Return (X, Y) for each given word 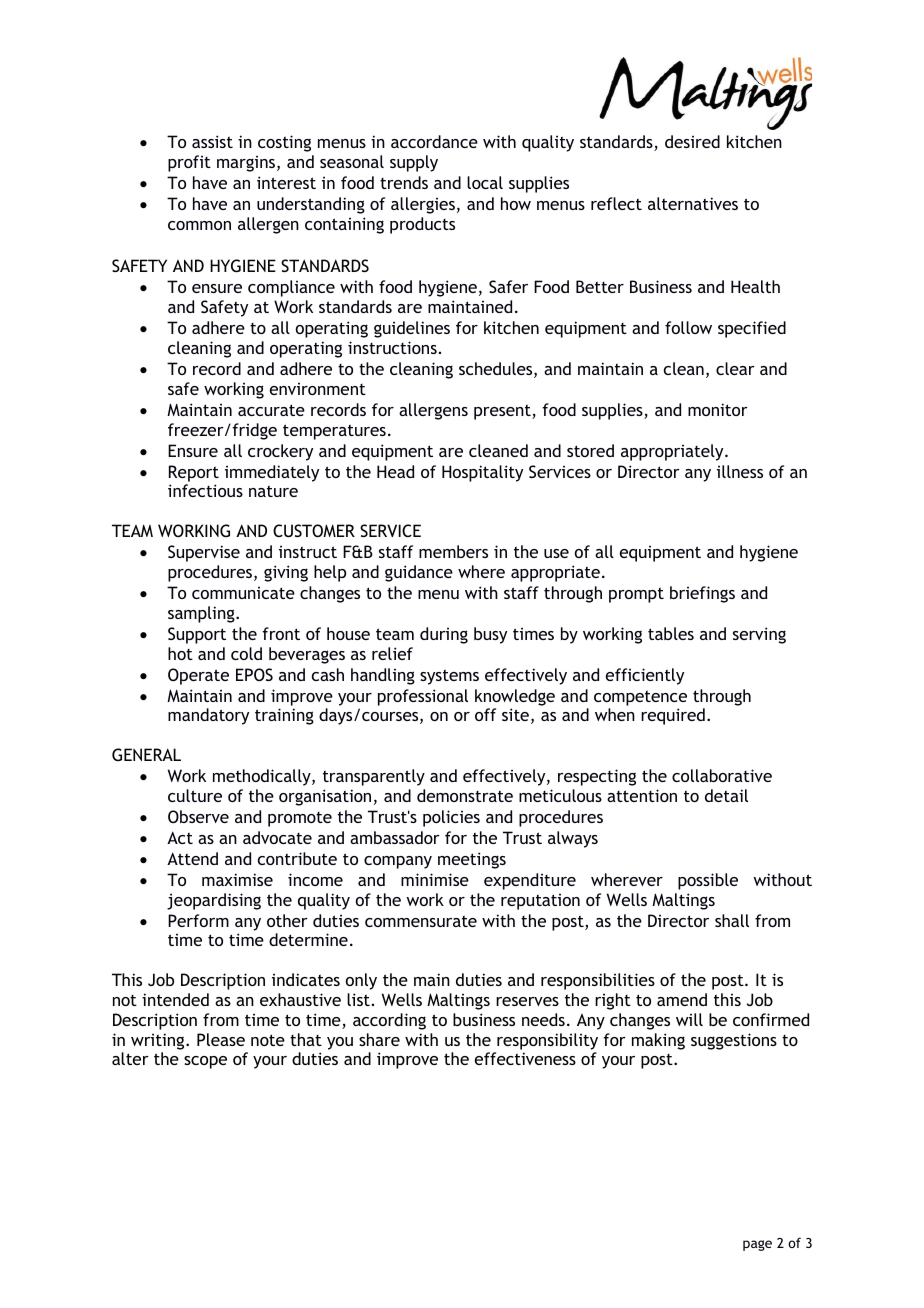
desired (692, 141)
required (673, 716)
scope (205, 1062)
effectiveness (525, 1058)
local (485, 182)
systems (449, 677)
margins (246, 164)
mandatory (208, 716)
